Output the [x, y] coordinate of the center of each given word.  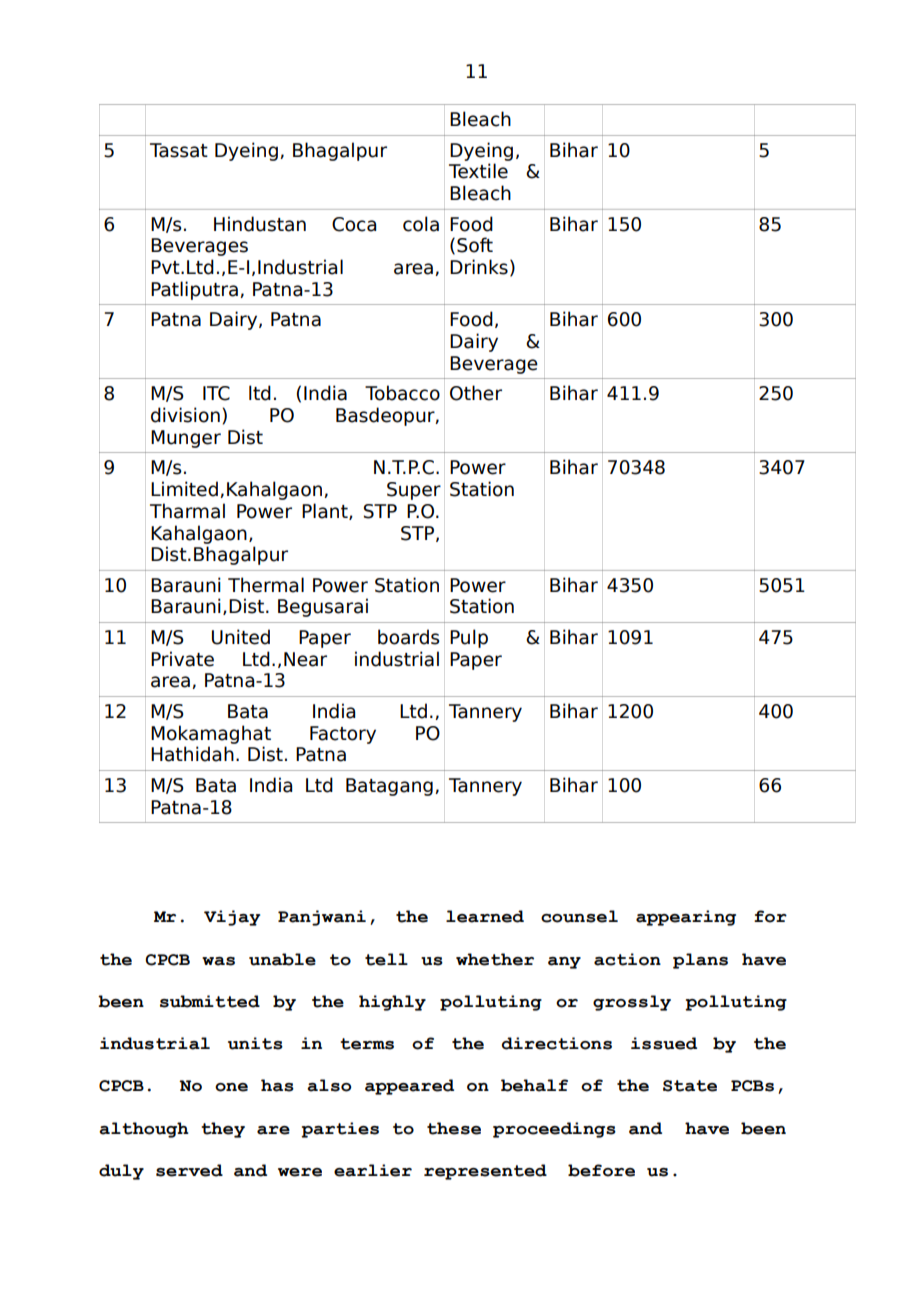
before [601, 1170]
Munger [186, 439]
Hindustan [260, 224]
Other [476, 393]
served [189, 1170]
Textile [478, 171]
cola [421, 224]
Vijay [232, 918]
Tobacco [402, 393]
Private [182, 659]
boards [409, 637]
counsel [579, 916]
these [454, 1128]
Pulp [469, 638]
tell [386, 959]
